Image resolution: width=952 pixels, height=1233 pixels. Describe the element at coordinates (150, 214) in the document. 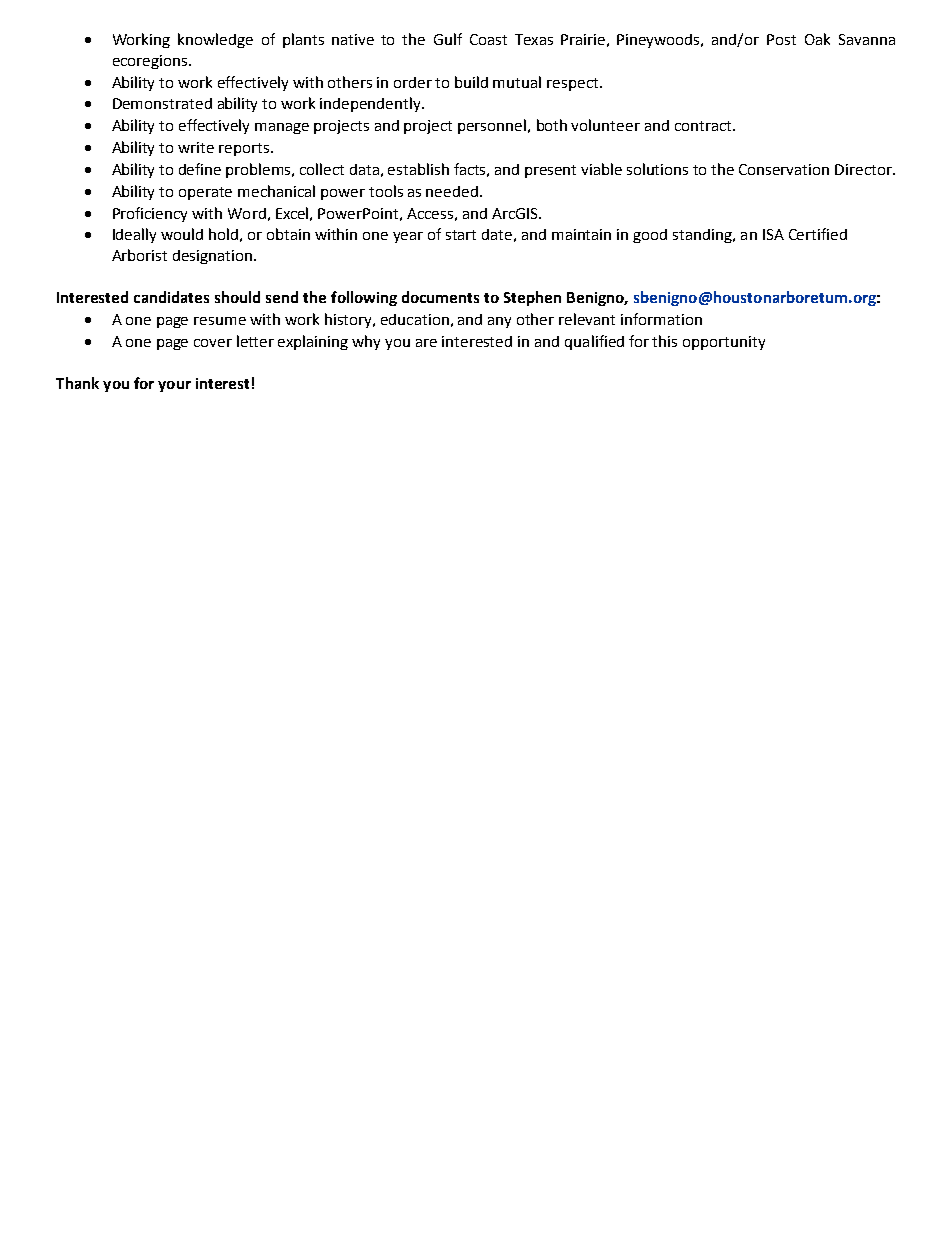

I see `Proficiency` at that location.
